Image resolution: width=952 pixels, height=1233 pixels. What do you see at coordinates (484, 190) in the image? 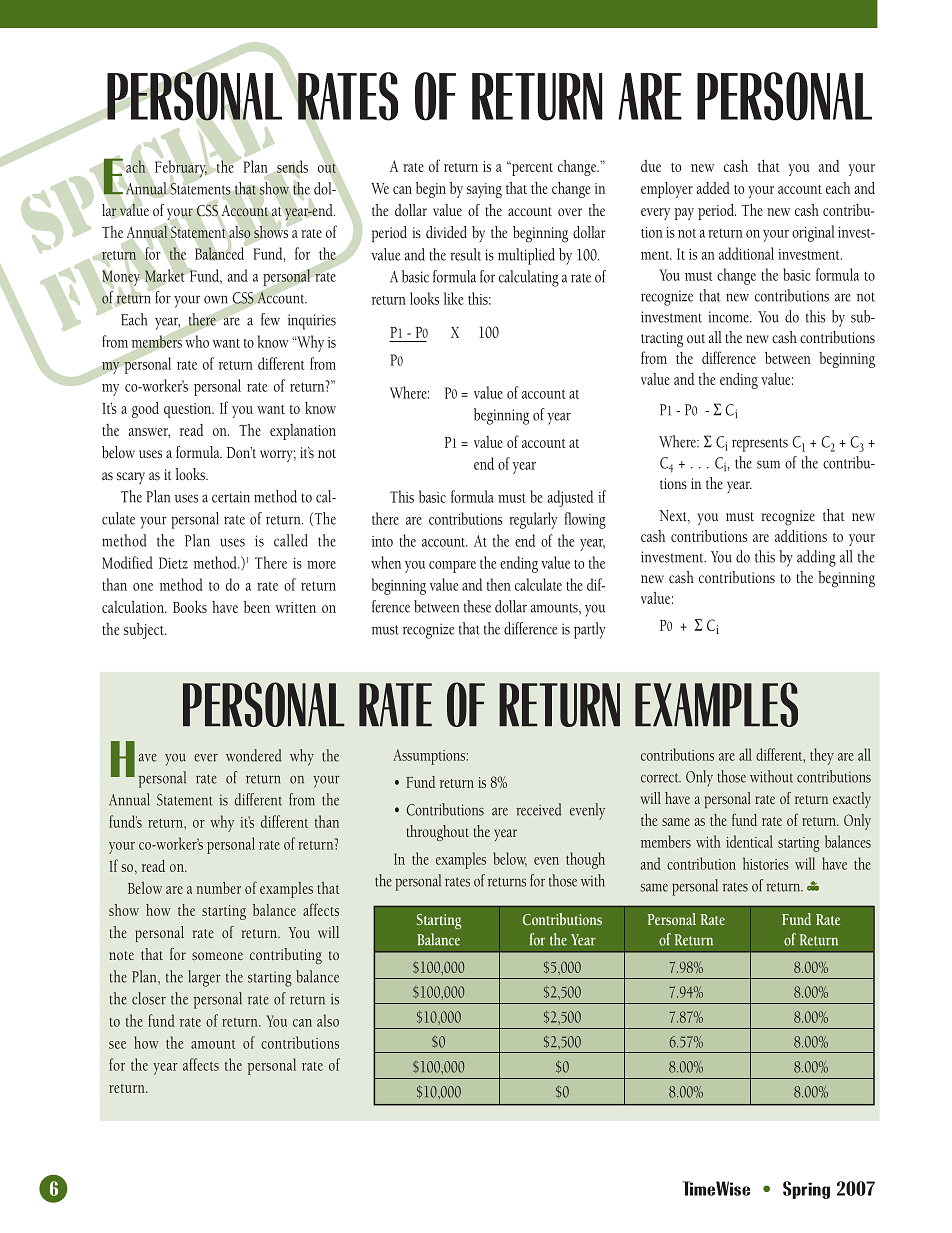
I see `saying` at bounding box center [484, 190].
